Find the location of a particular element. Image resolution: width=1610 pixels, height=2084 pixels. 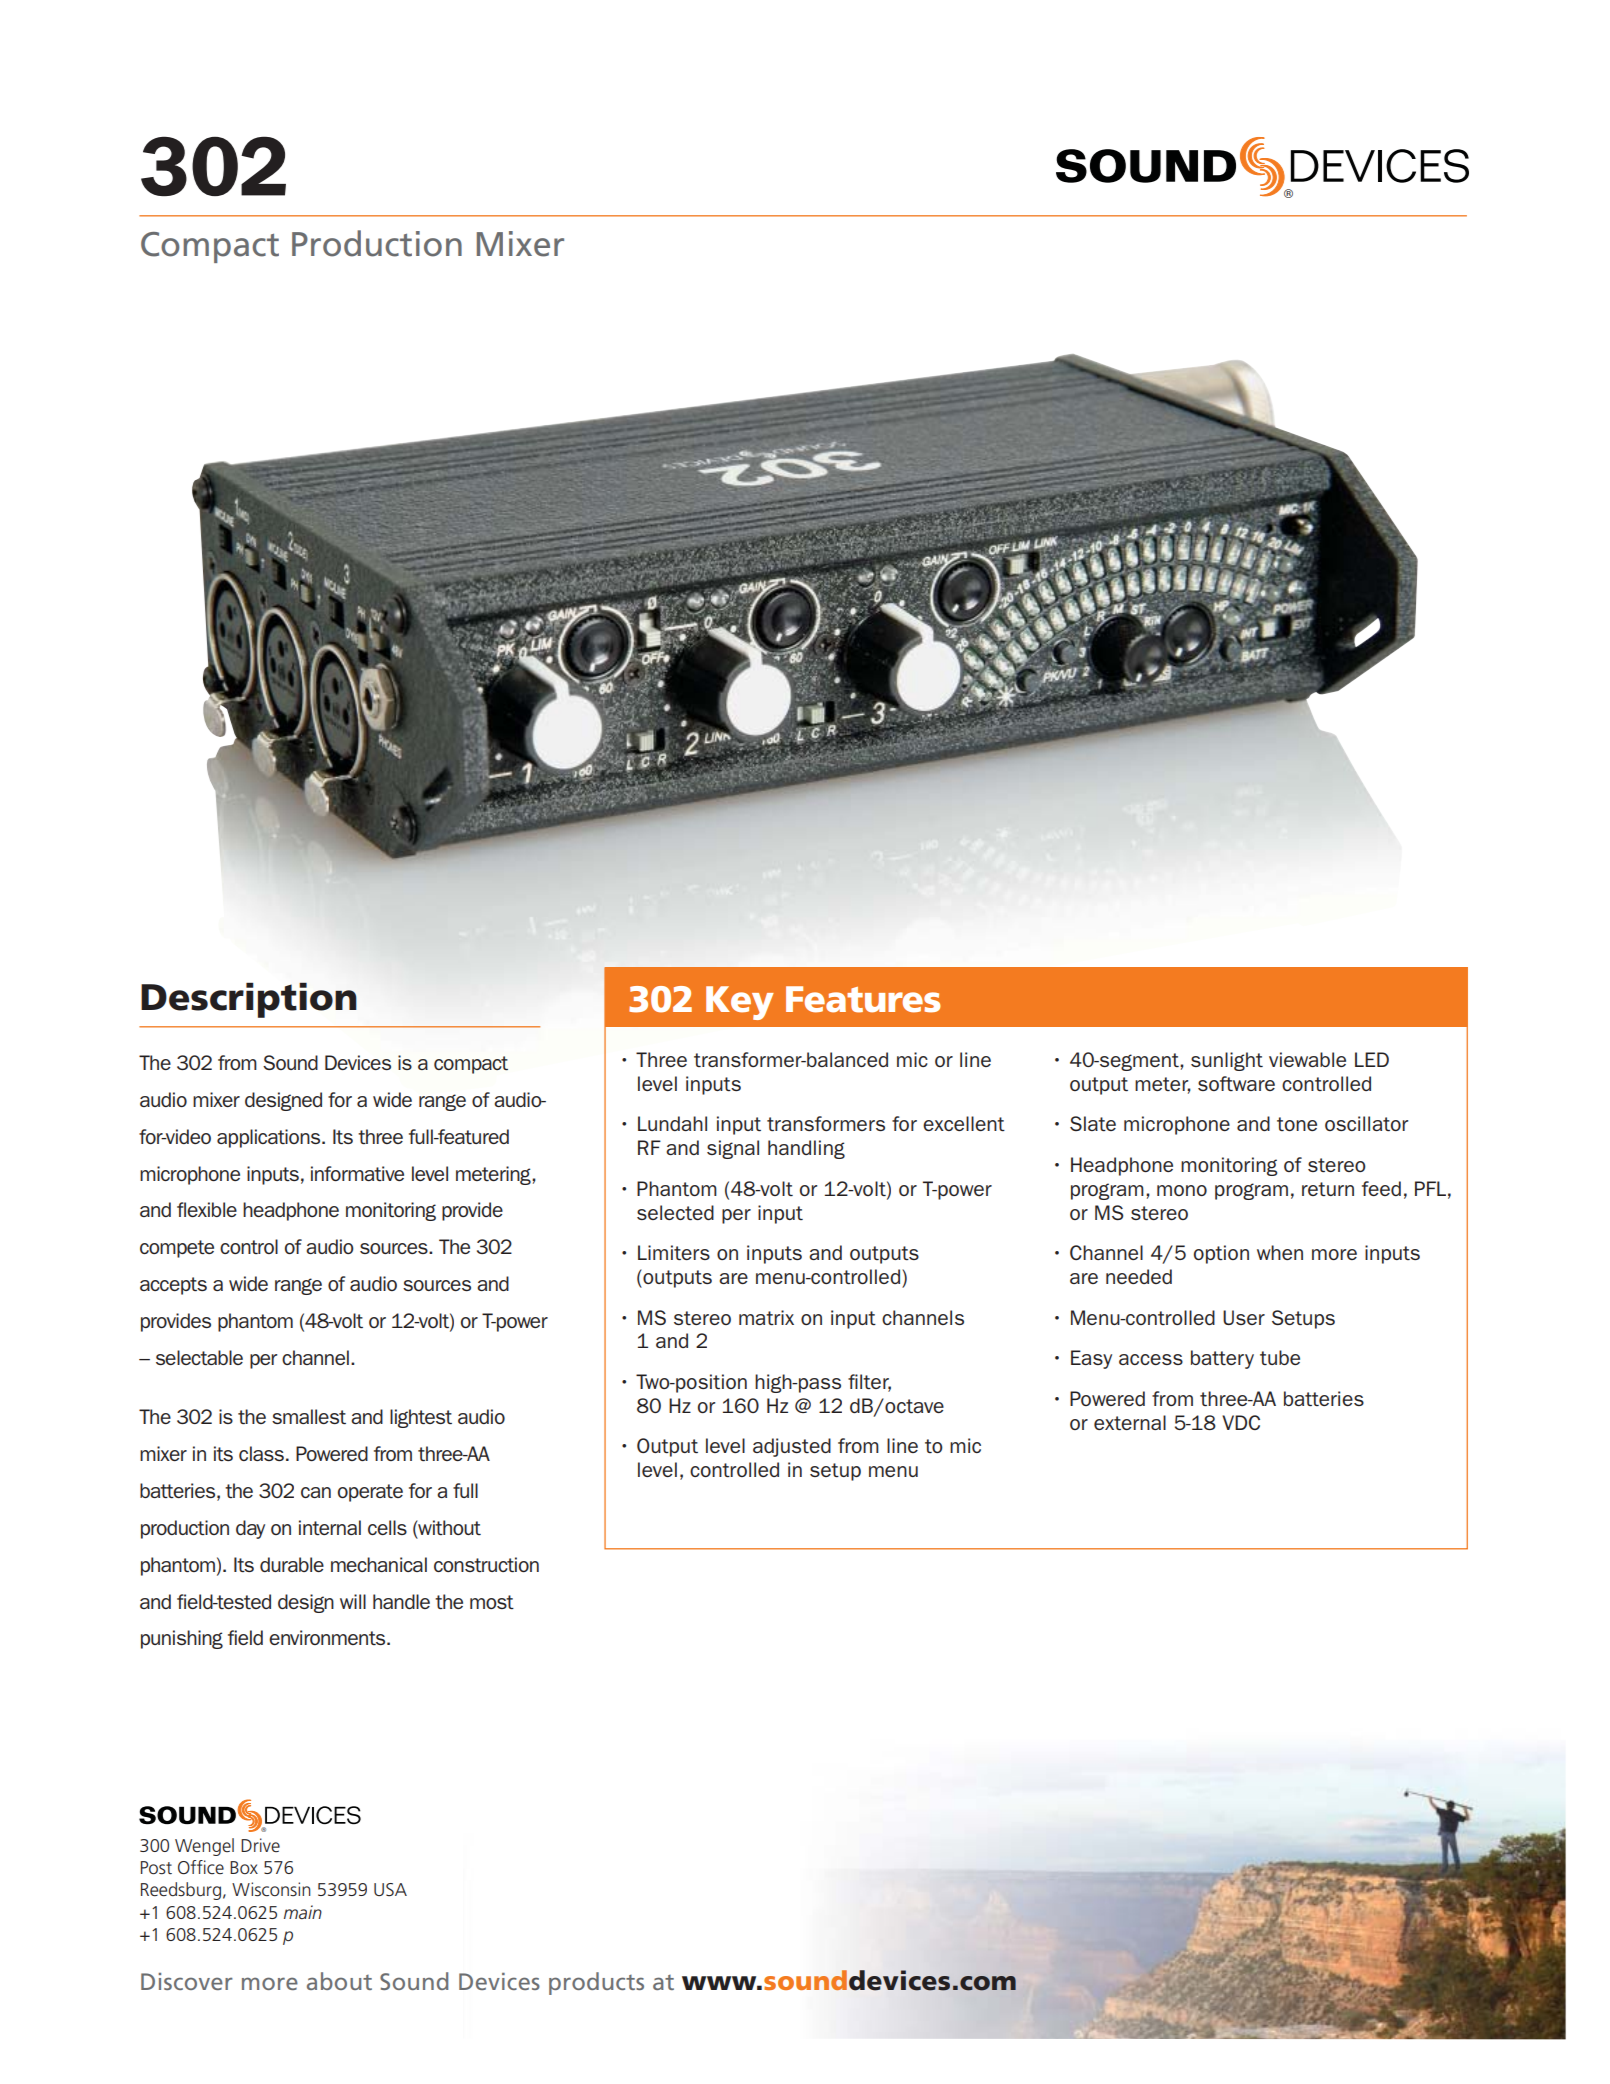

environments is located at coordinates (328, 1637).
